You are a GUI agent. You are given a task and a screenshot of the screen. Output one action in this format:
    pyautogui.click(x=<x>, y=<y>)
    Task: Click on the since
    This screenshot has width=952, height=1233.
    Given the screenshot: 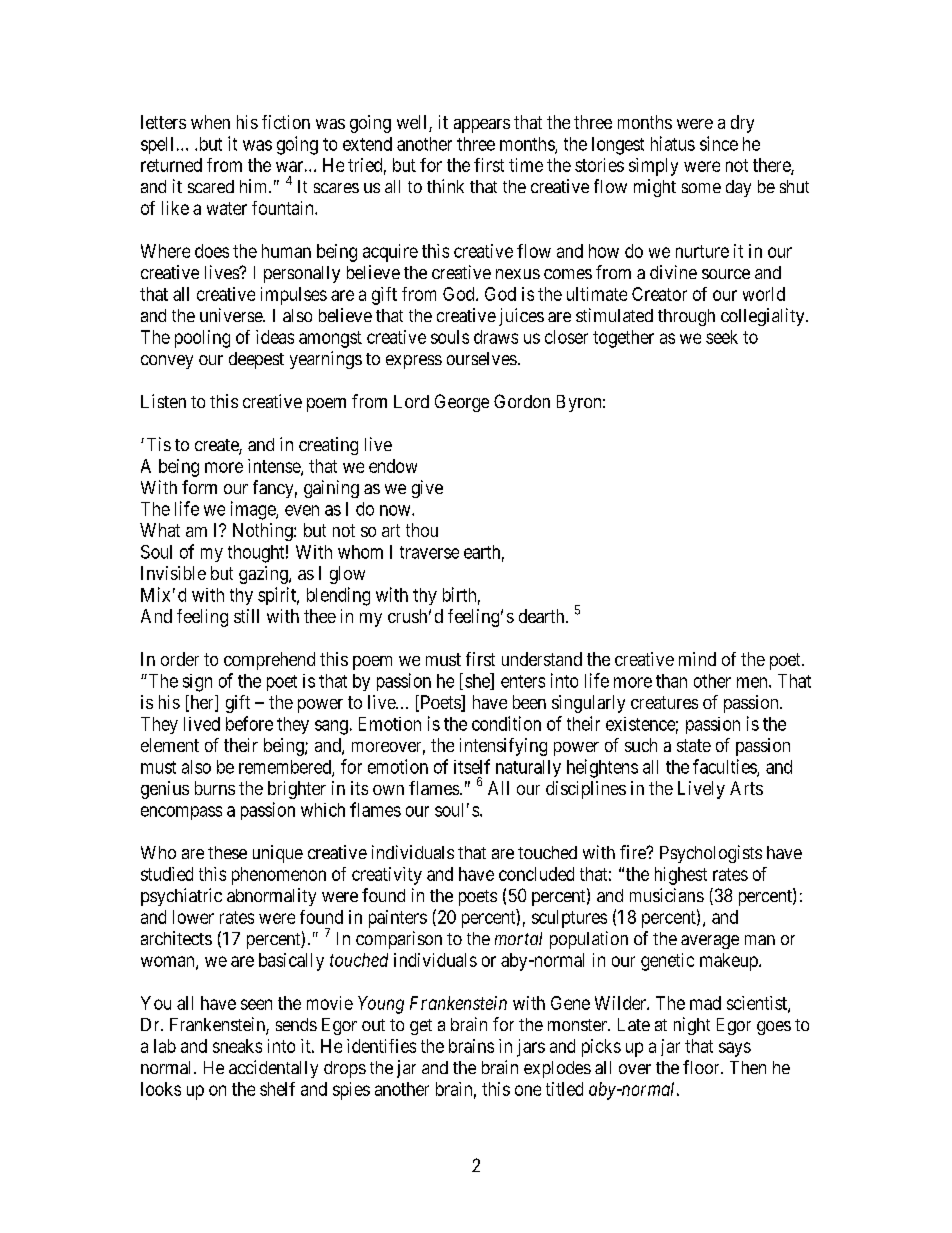 What is the action you would take?
    pyautogui.click(x=719, y=143)
